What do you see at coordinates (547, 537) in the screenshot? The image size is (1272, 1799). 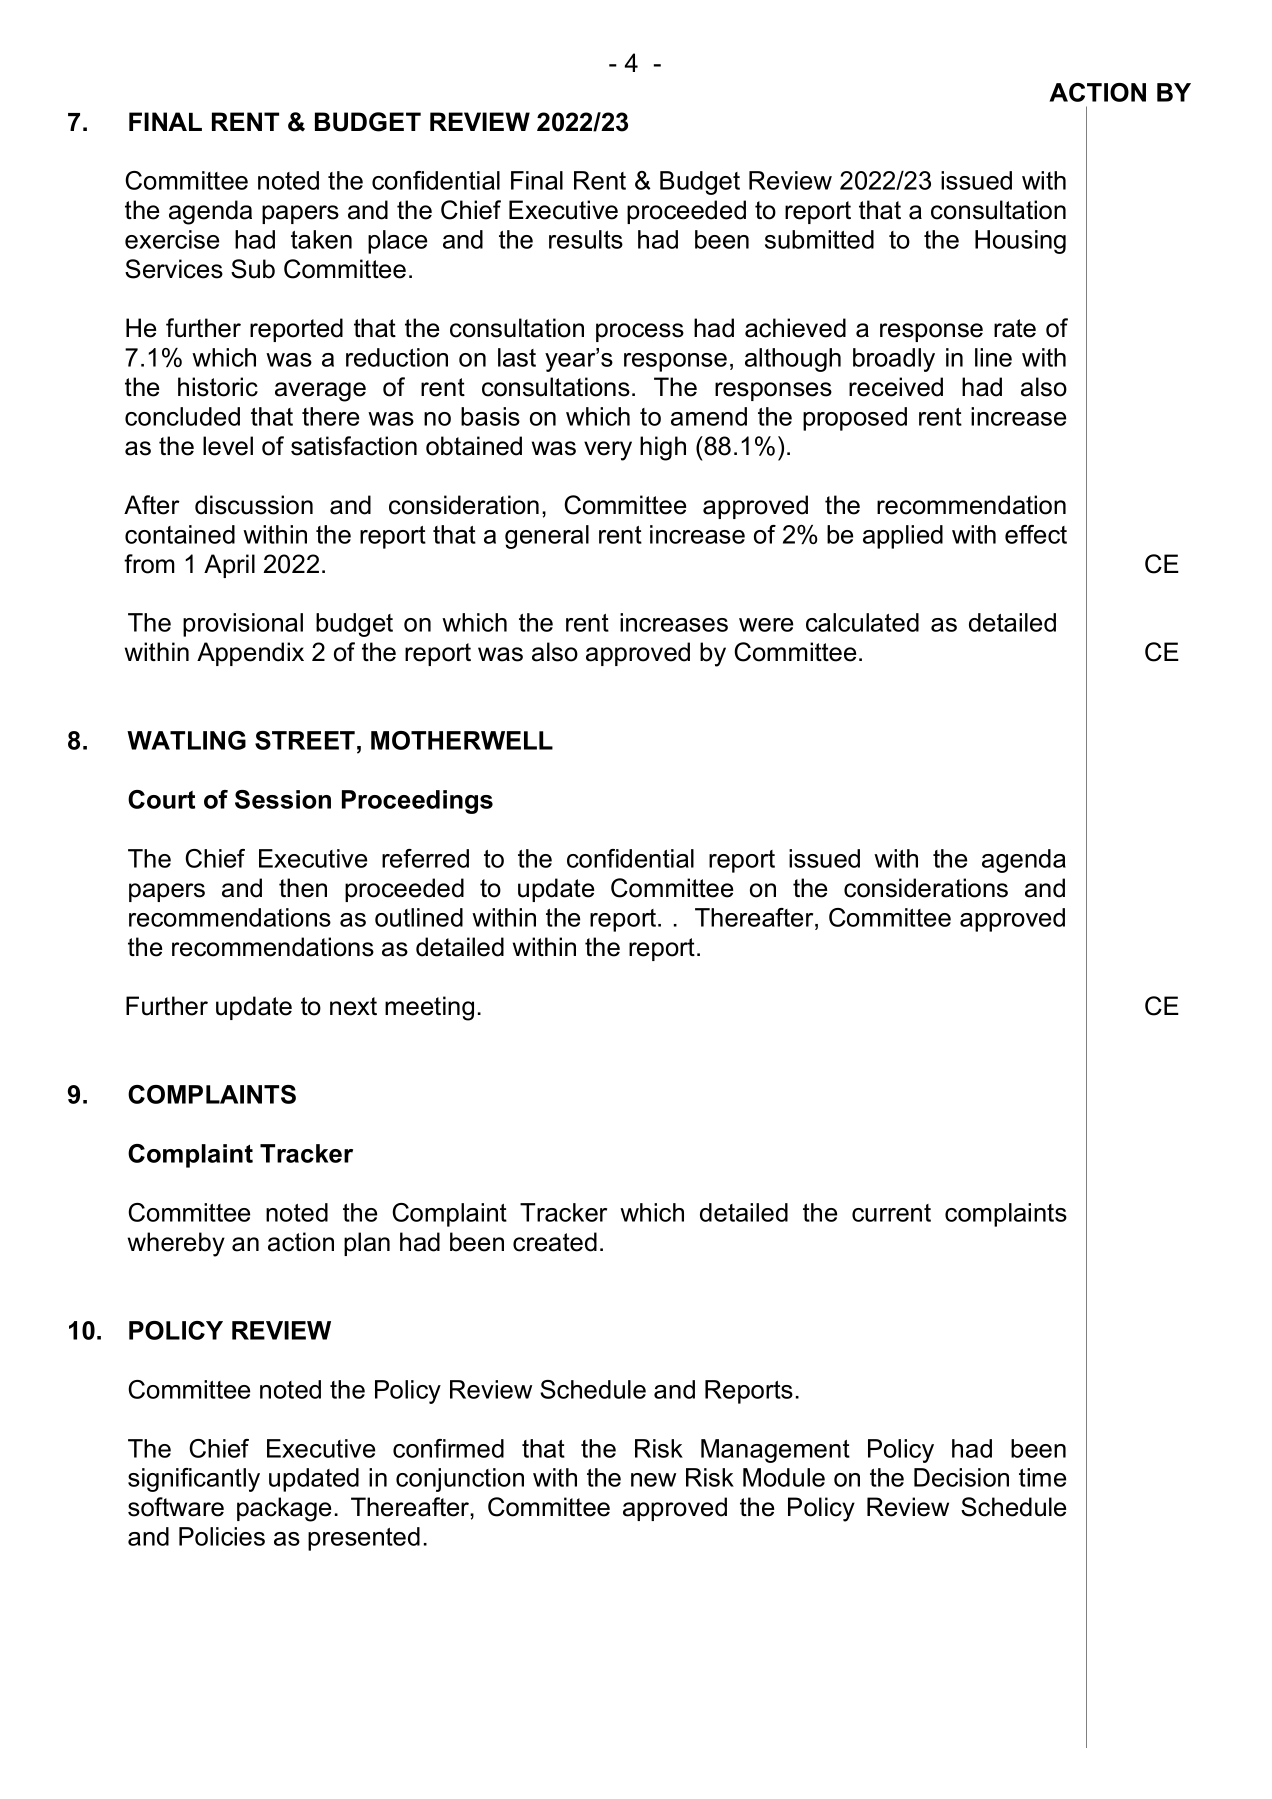 I see `general` at bounding box center [547, 537].
